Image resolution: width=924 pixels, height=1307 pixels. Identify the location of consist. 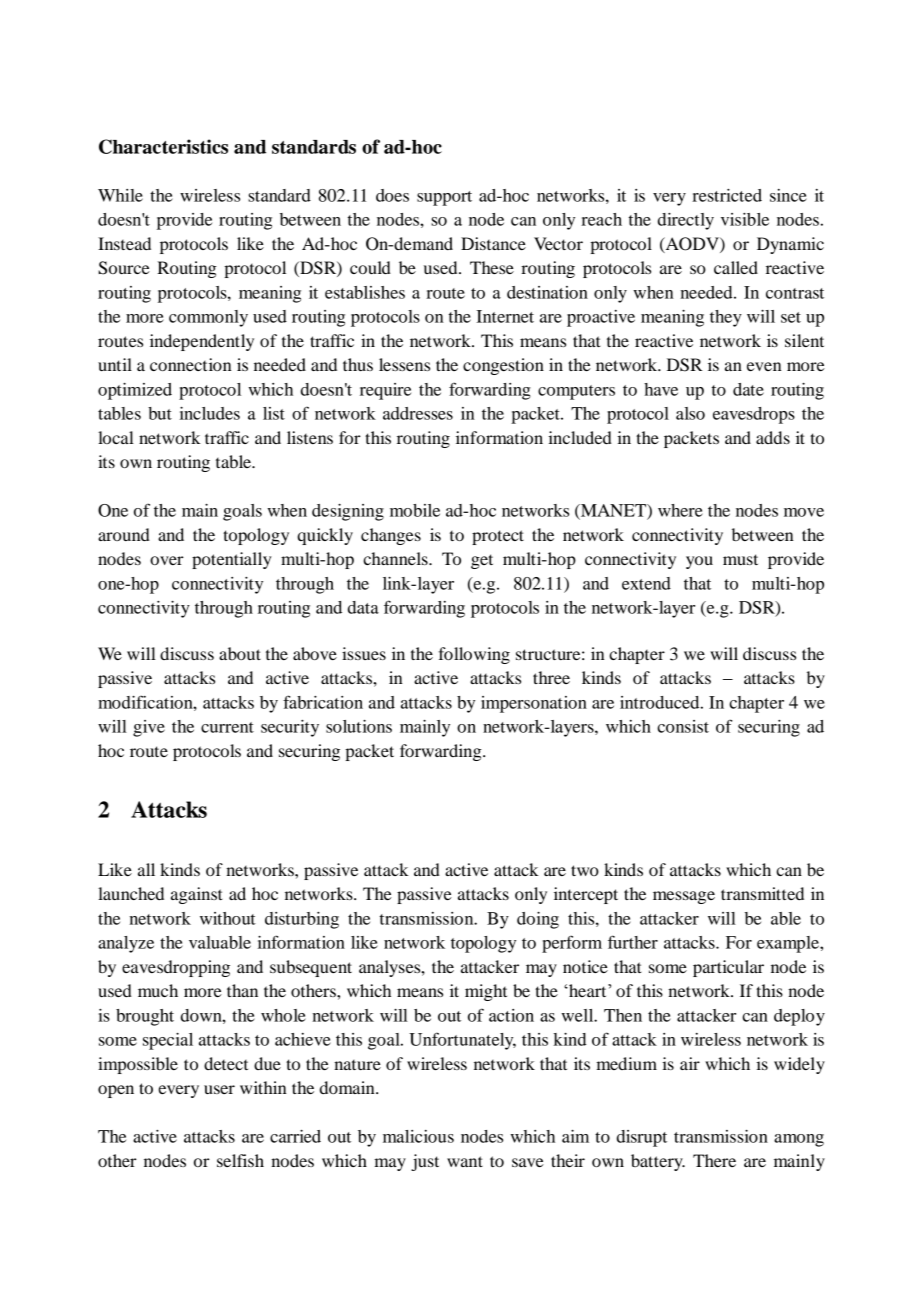
(683, 726).
